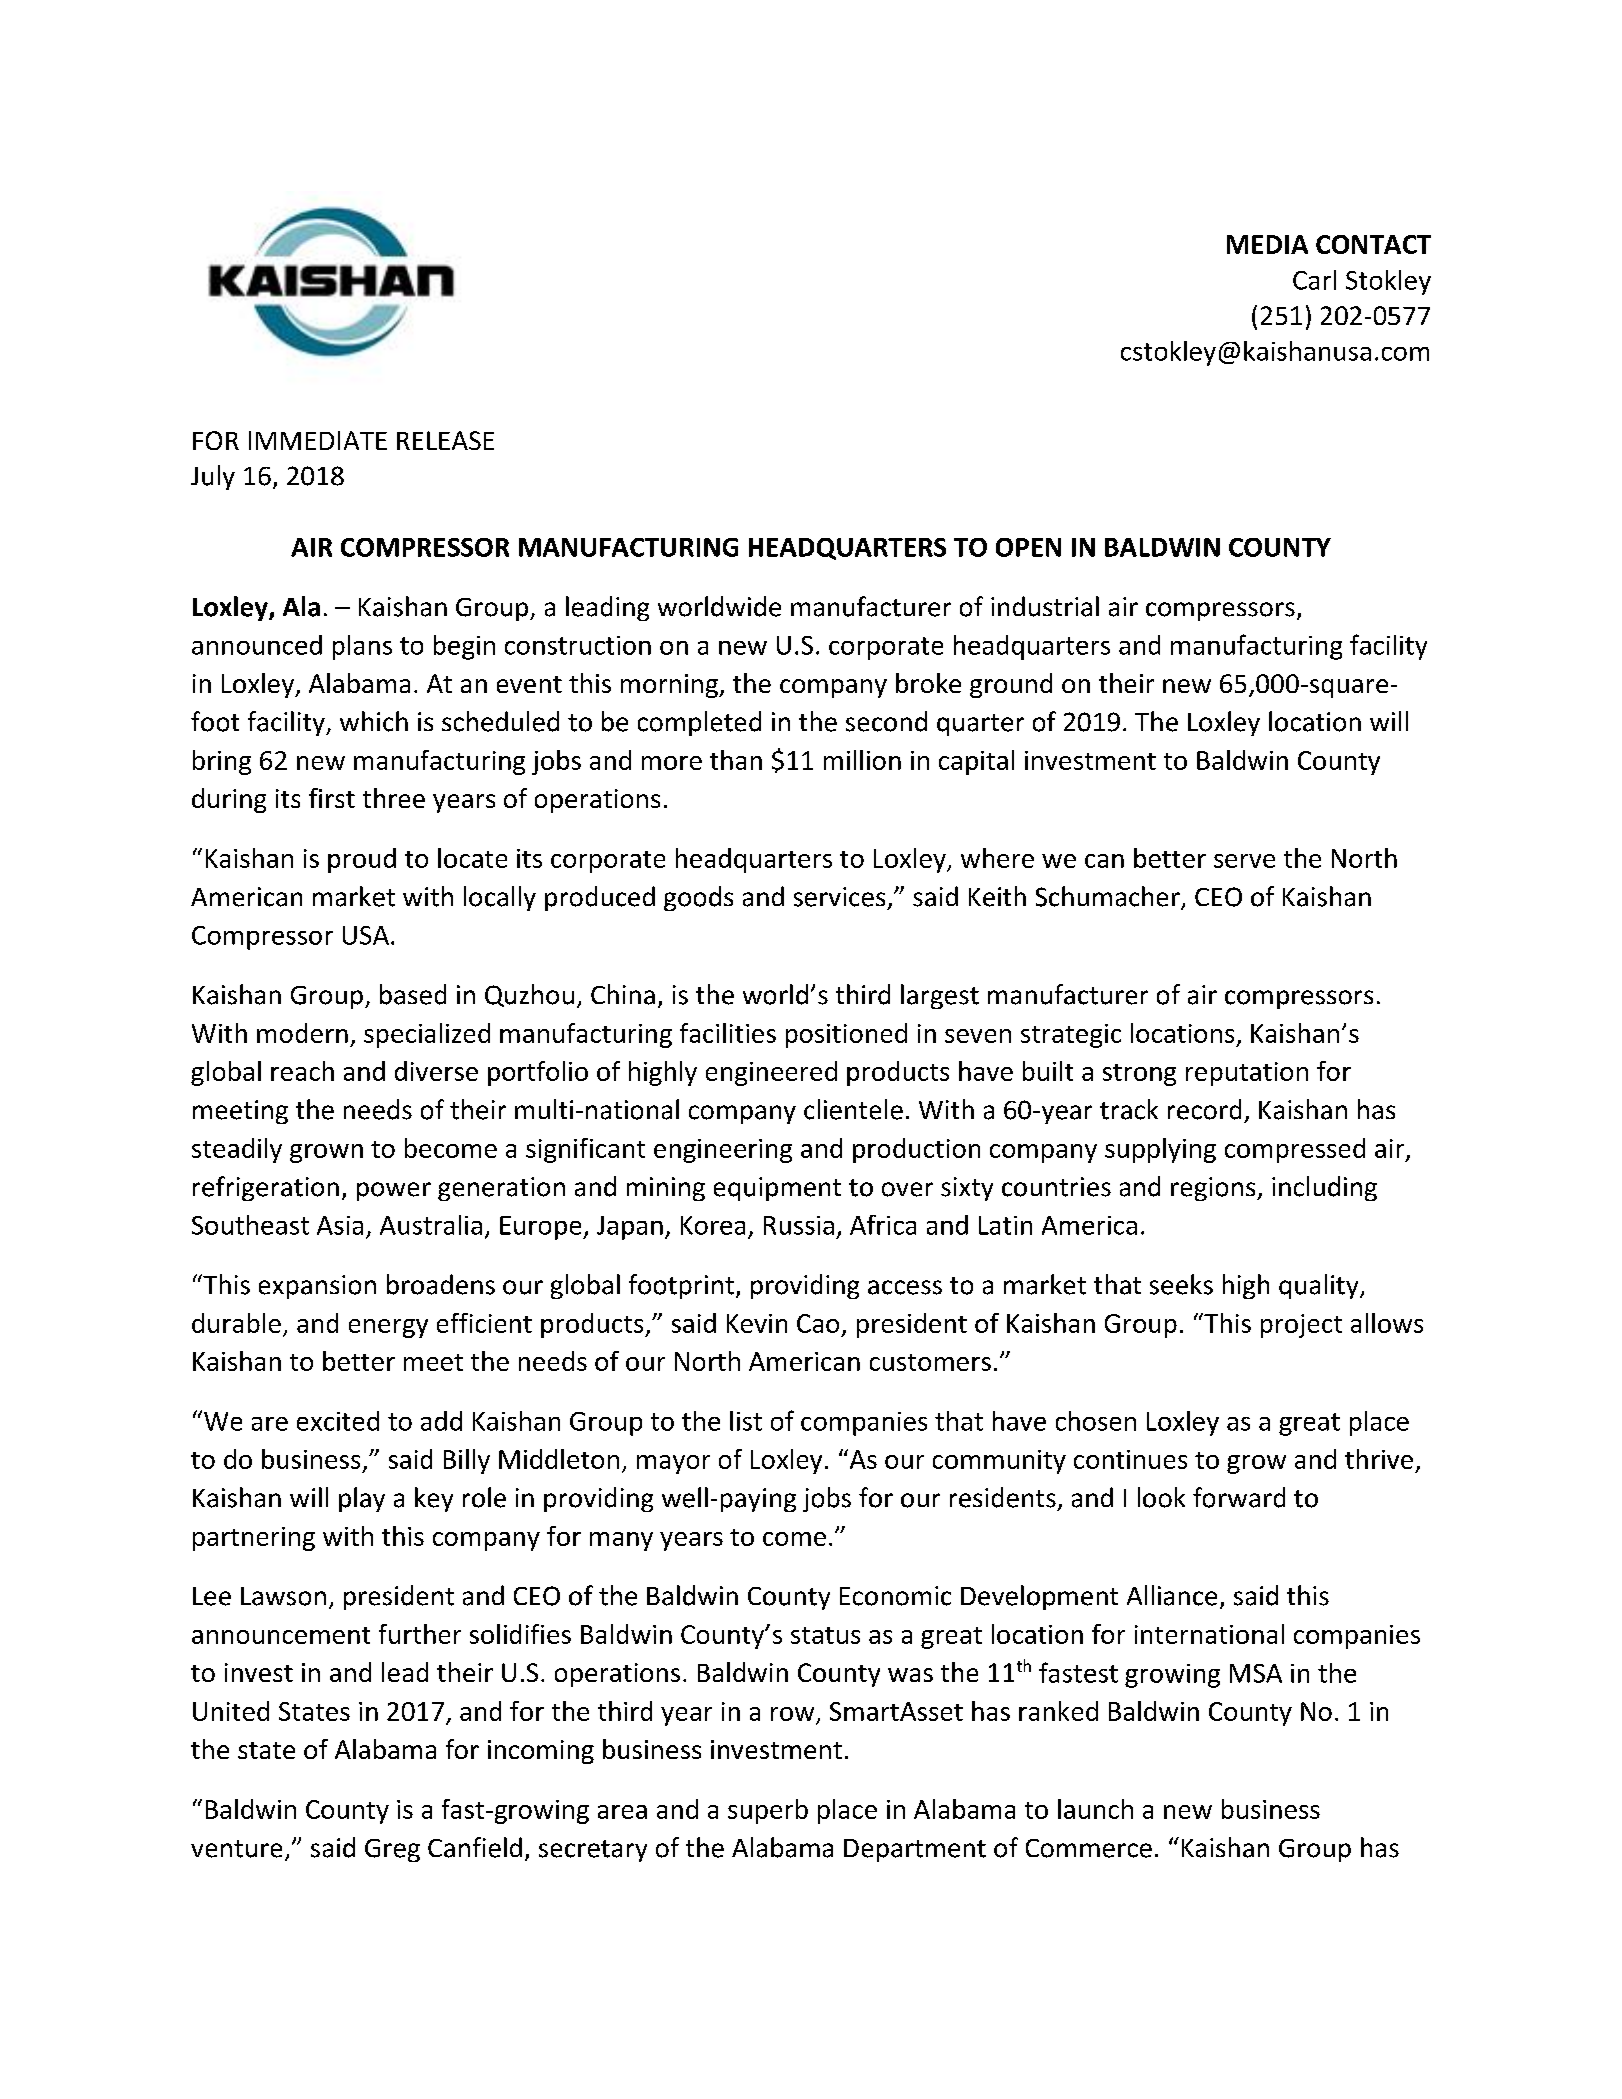 Image resolution: width=1622 pixels, height=2099 pixels. Describe the element at coordinates (1247, 1074) in the image. I see `reputation` at that location.
